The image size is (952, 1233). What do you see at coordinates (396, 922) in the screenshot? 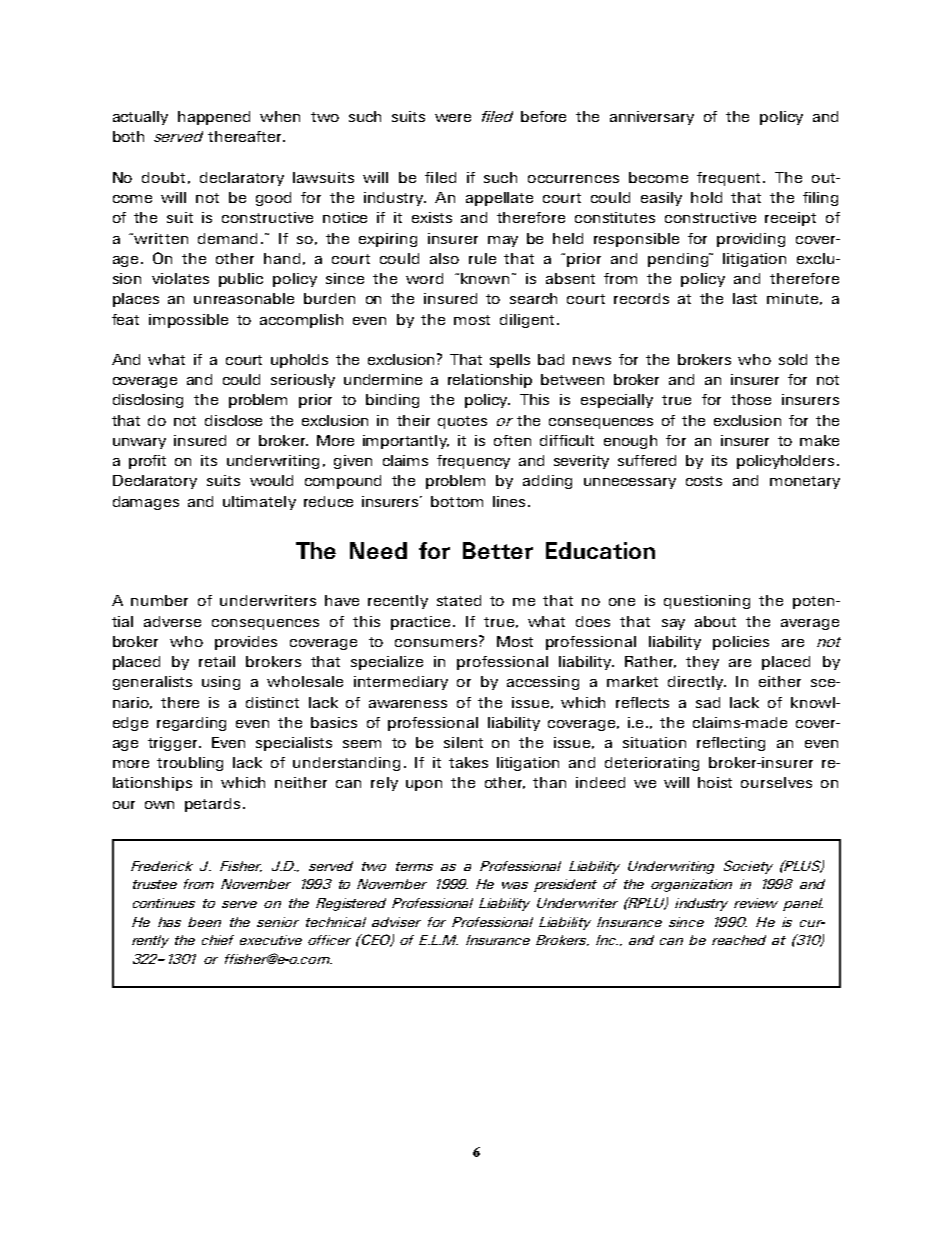
I see `adviser` at bounding box center [396, 922].
